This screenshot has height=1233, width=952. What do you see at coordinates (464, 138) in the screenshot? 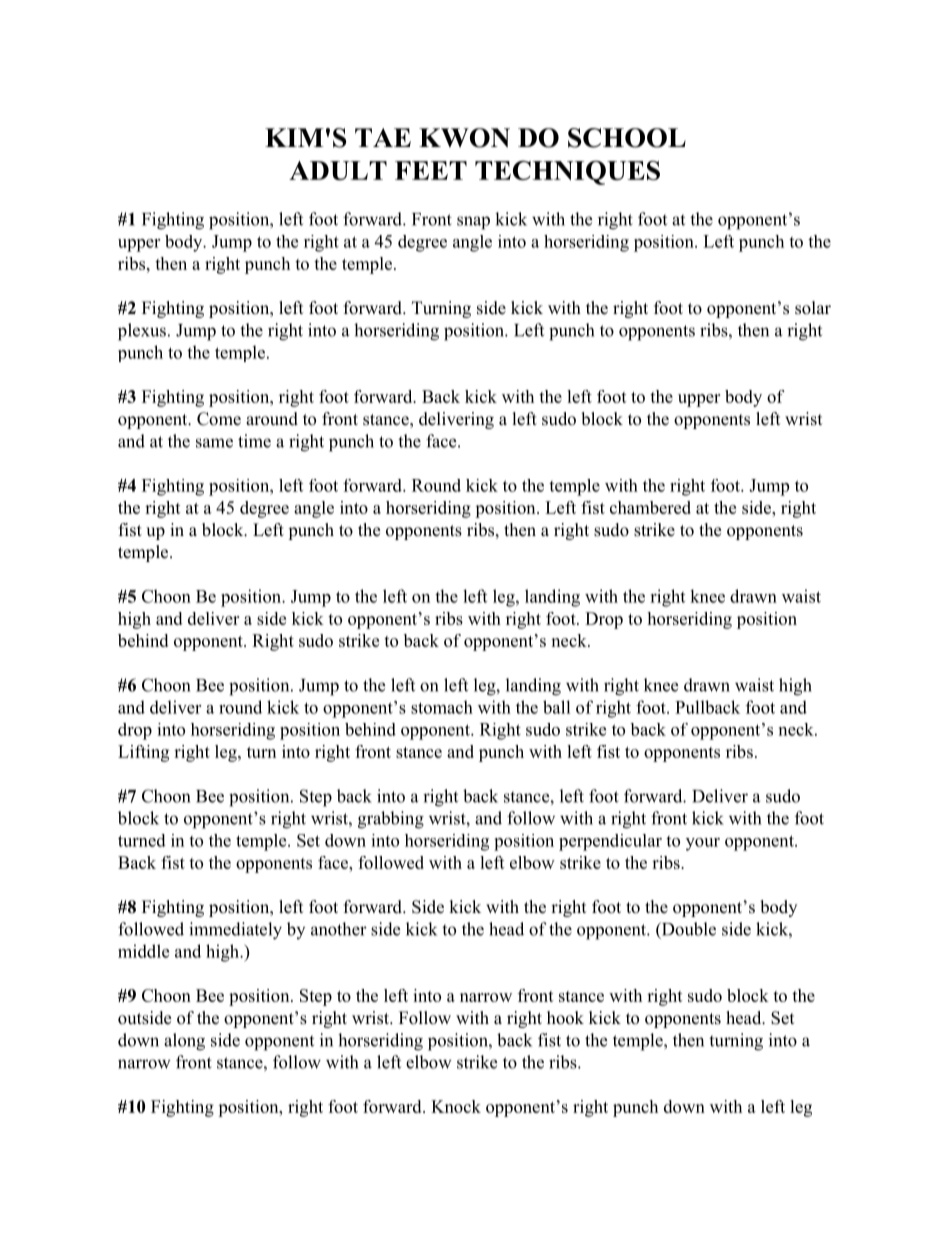
I see `KWON` at bounding box center [464, 138].
